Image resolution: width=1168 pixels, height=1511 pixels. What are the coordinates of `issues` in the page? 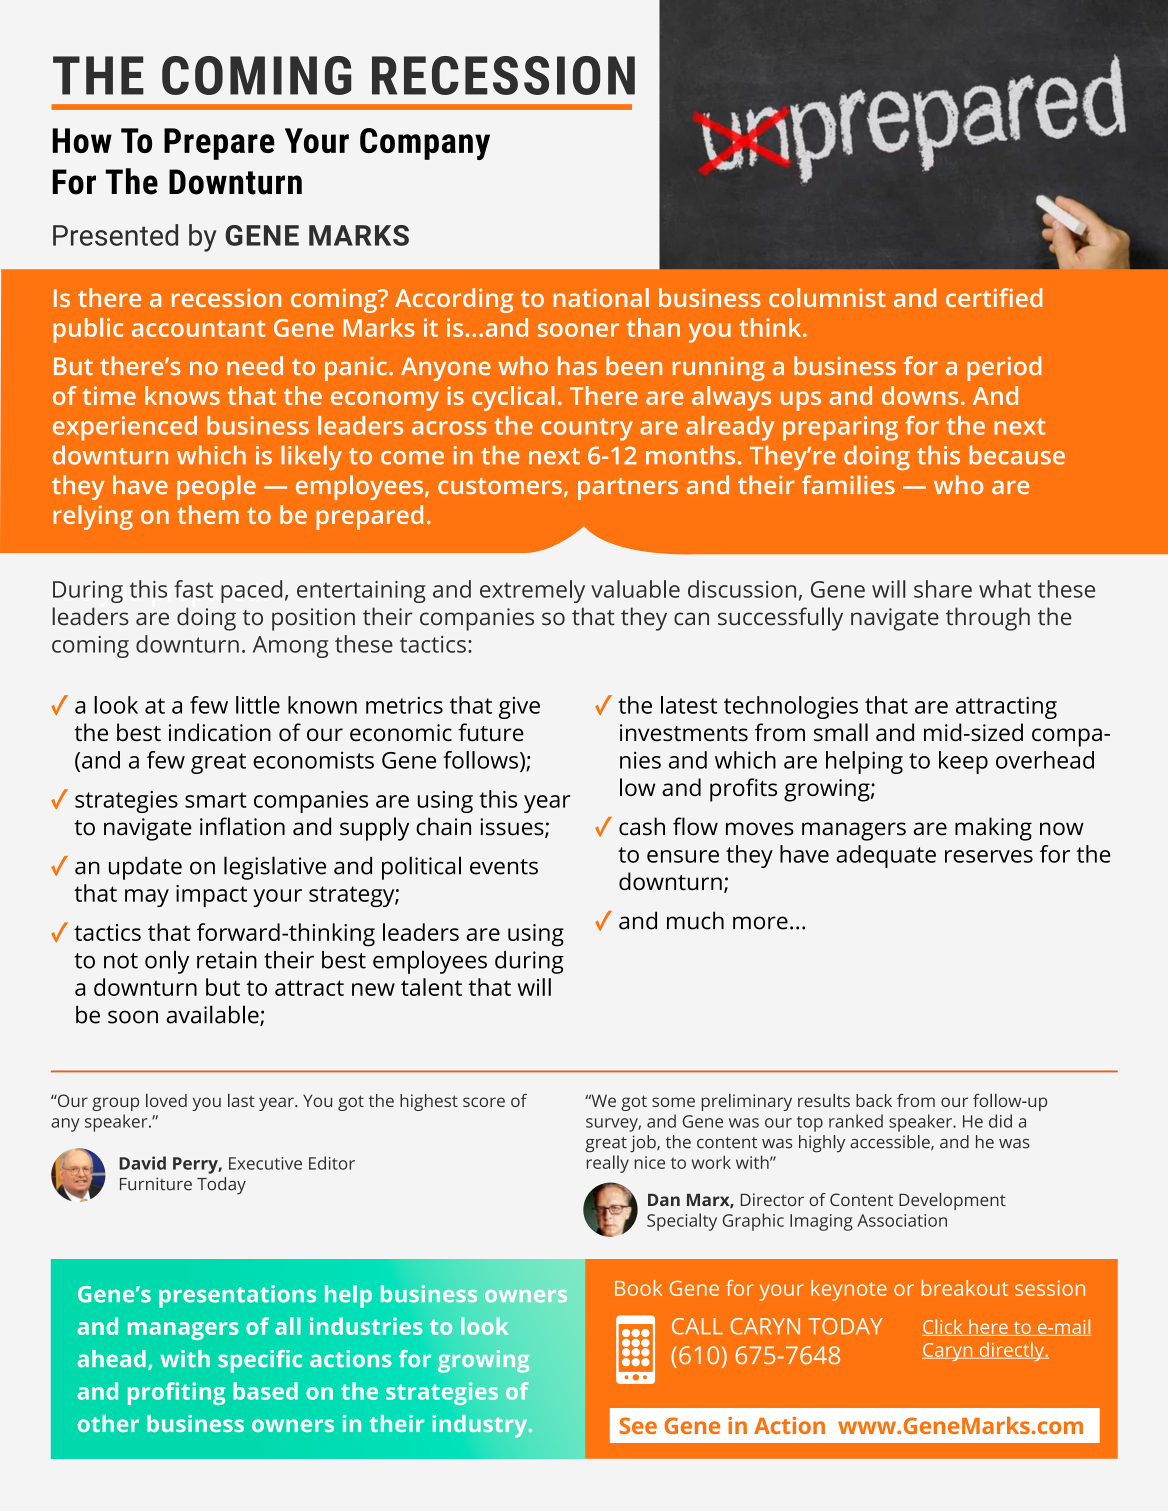 It's located at (513, 828).
